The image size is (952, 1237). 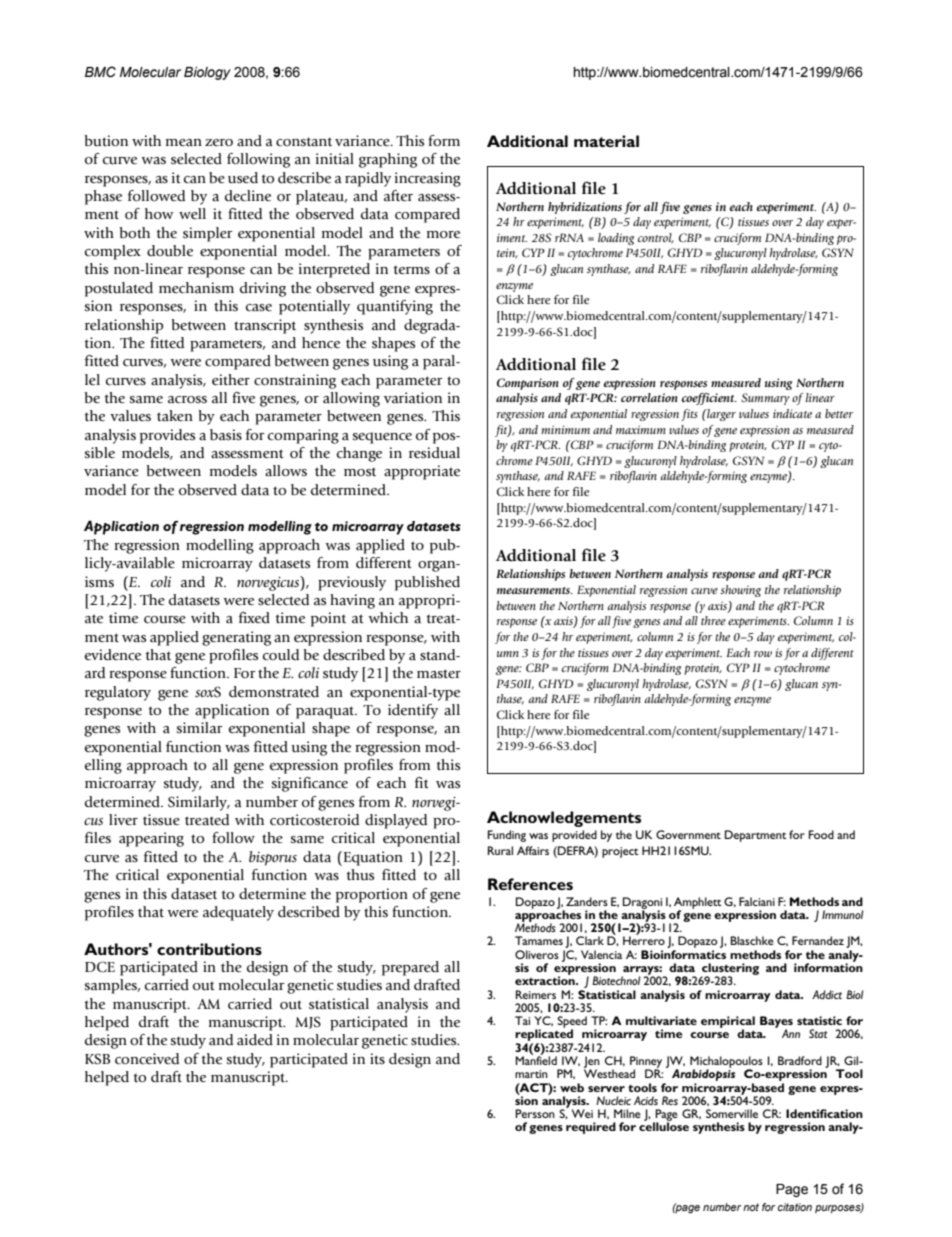 What do you see at coordinates (606, 141) in the screenshot?
I see `material` at bounding box center [606, 141].
